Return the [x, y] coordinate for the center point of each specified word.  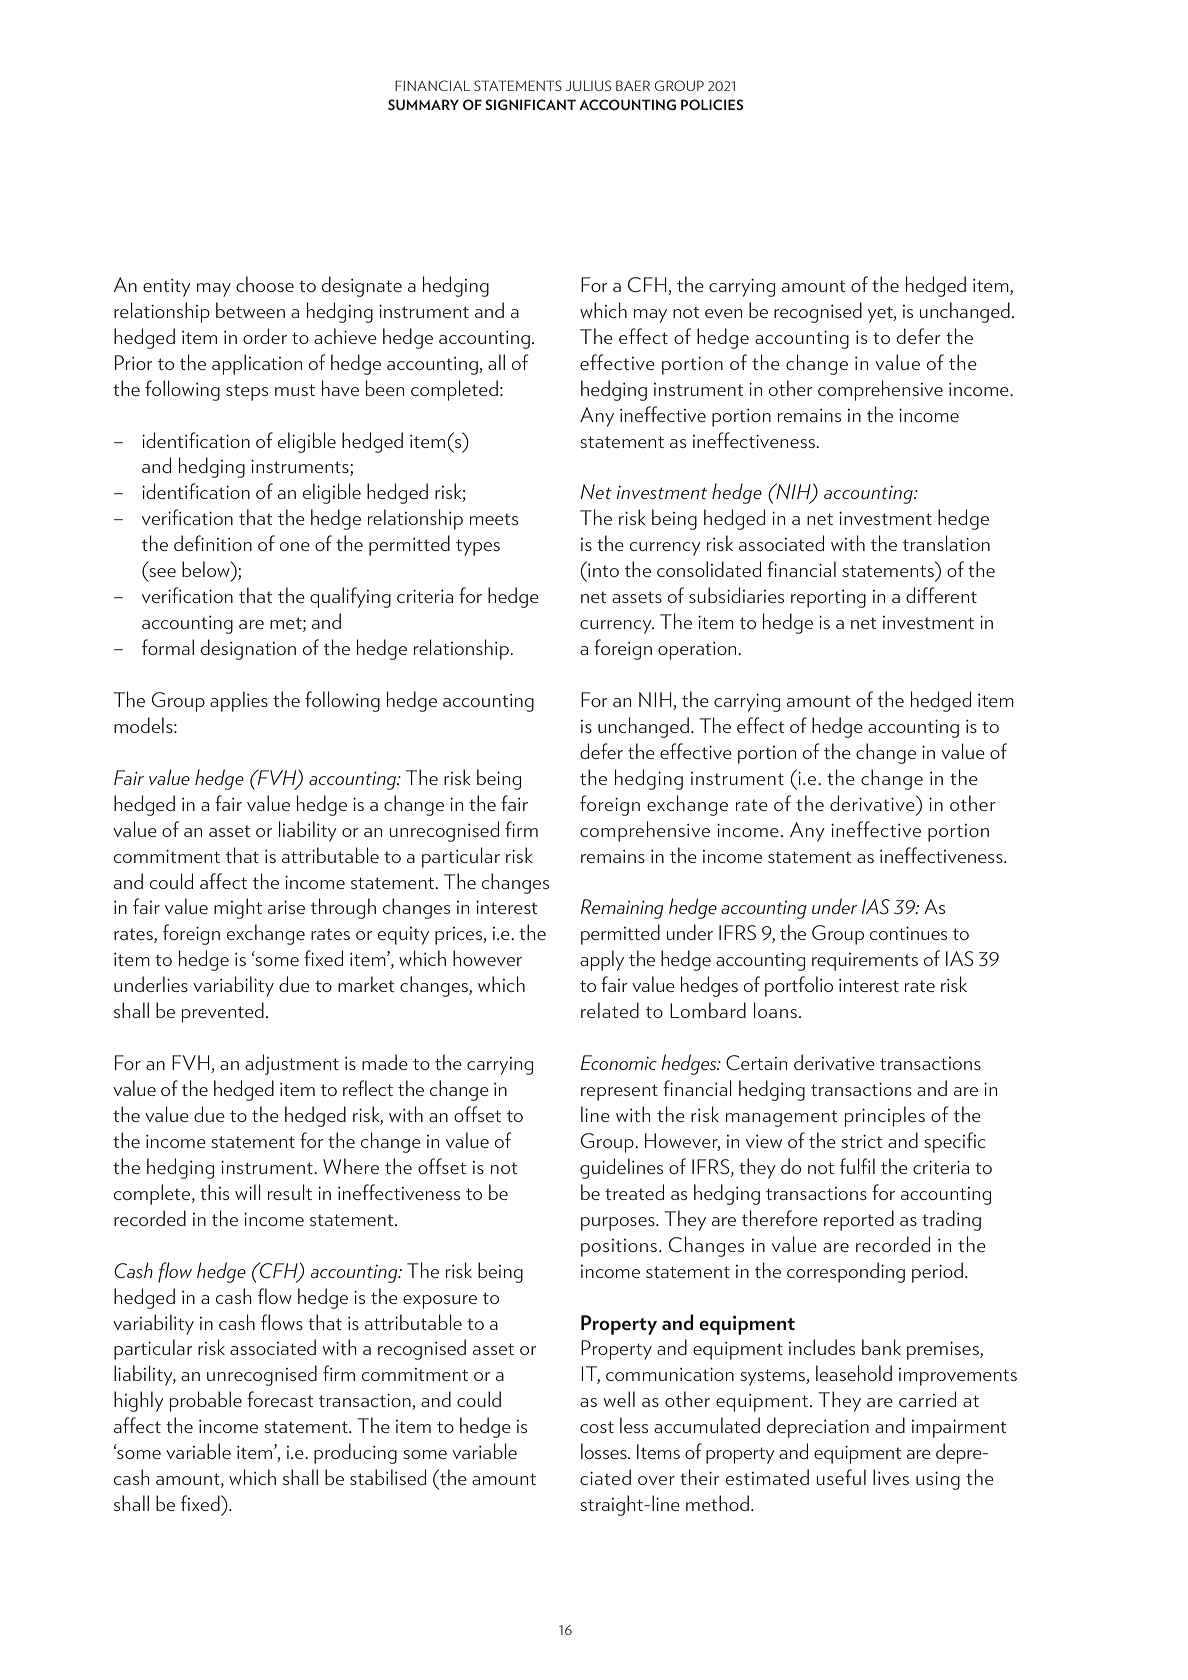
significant [530, 104]
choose [265, 284]
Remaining [622, 909]
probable [206, 1401]
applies [239, 701]
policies [712, 104]
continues [908, 933]
